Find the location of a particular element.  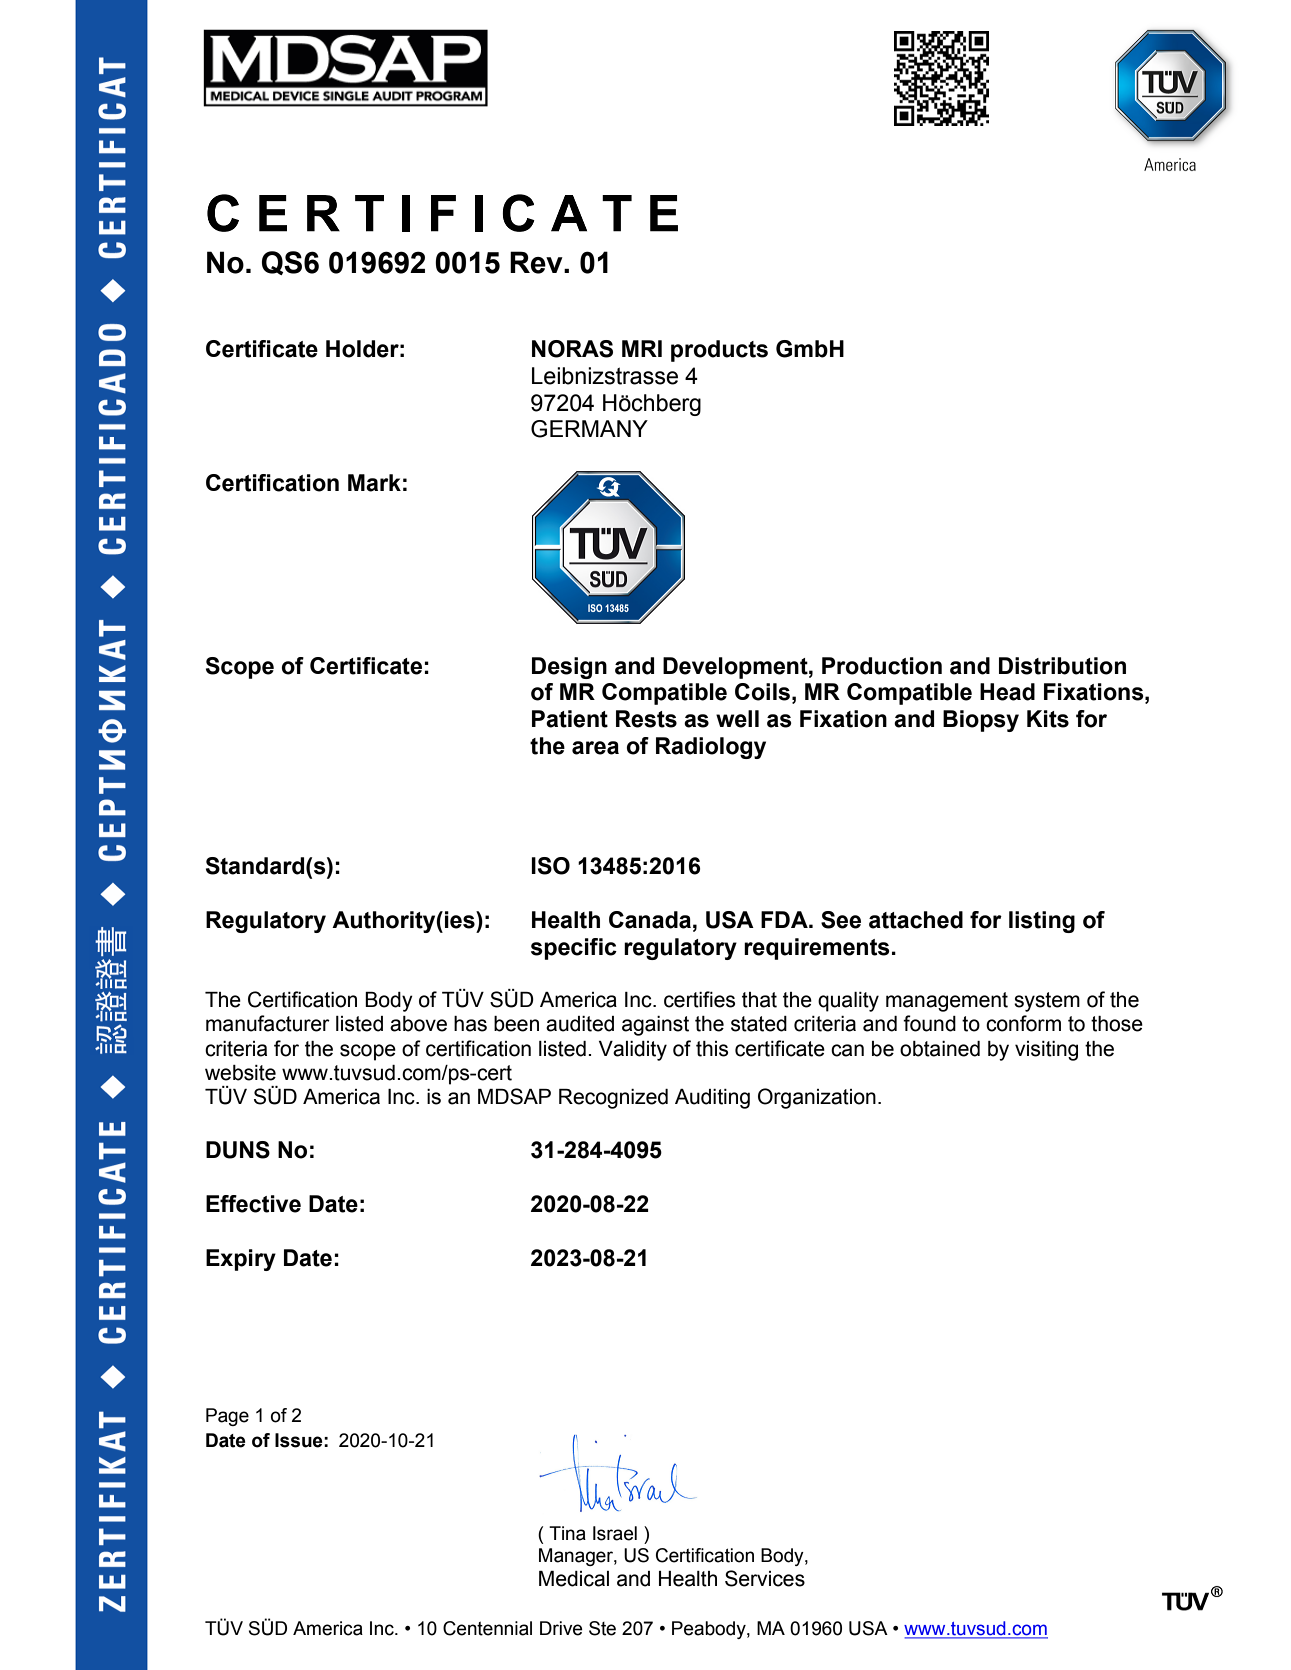

manufacturer is located at coordinates (268, 1023).
